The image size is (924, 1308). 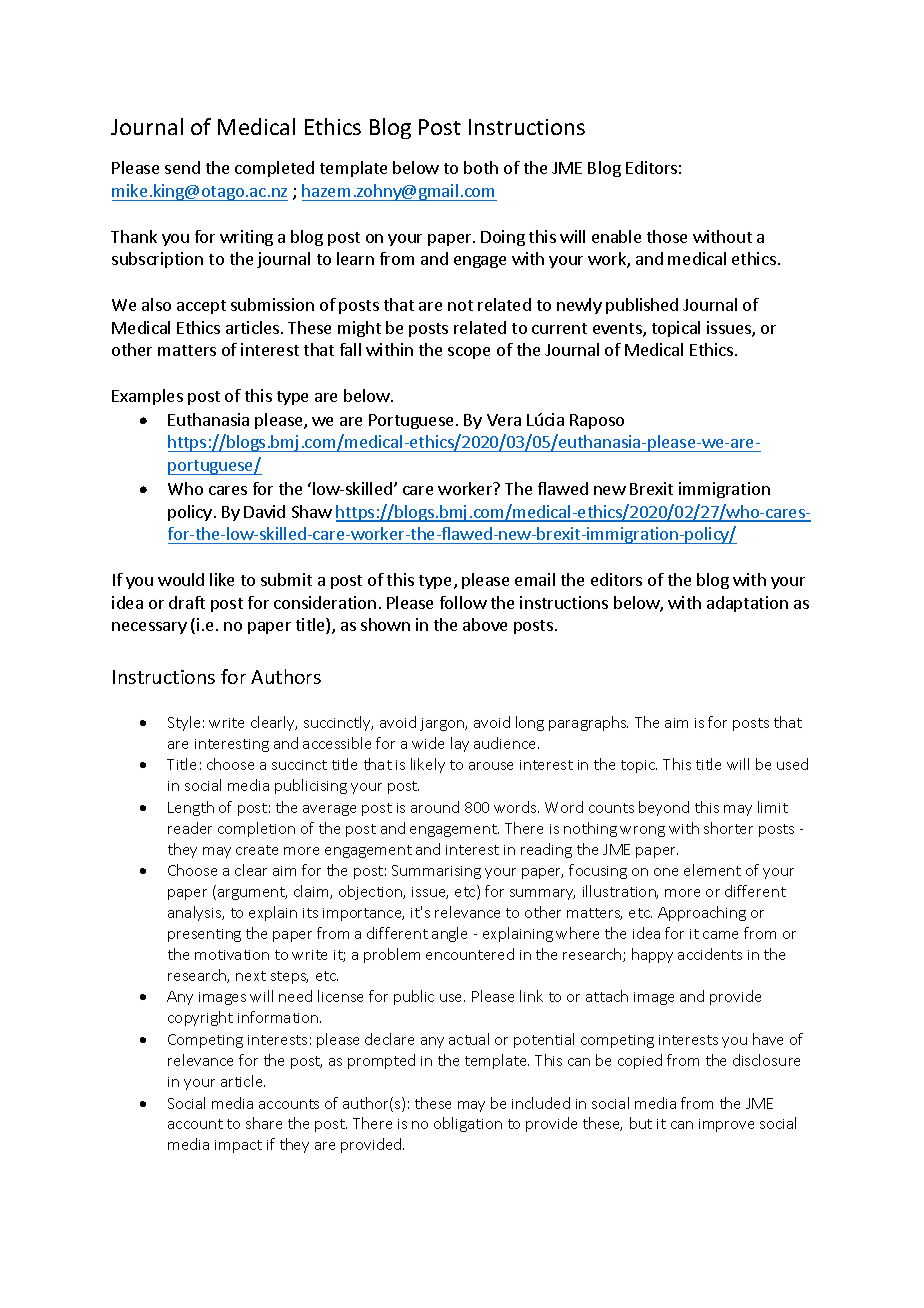 I want to click on around, so click(x=435, y=807).
